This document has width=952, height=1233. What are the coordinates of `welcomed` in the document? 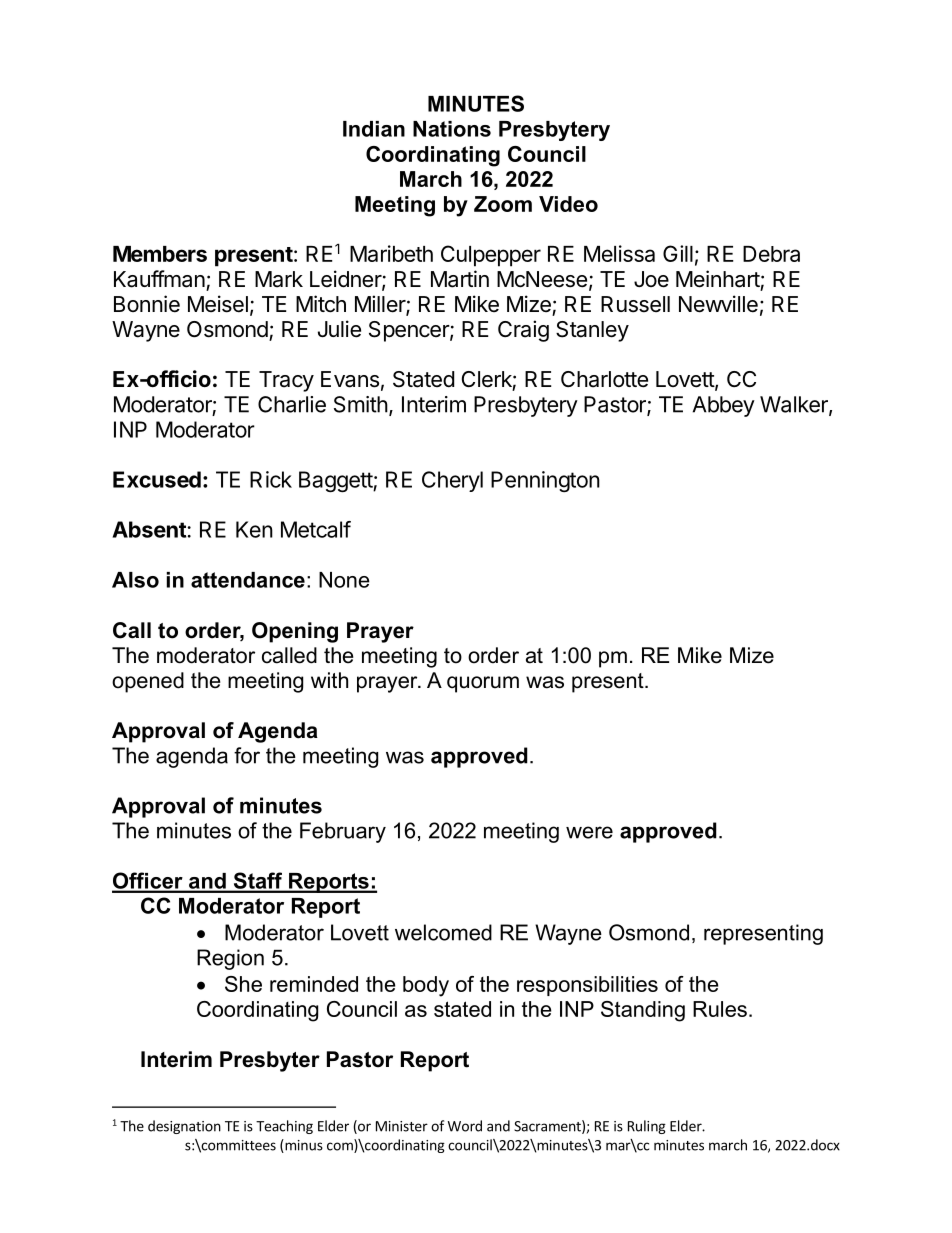 It's located at (443, 932).
